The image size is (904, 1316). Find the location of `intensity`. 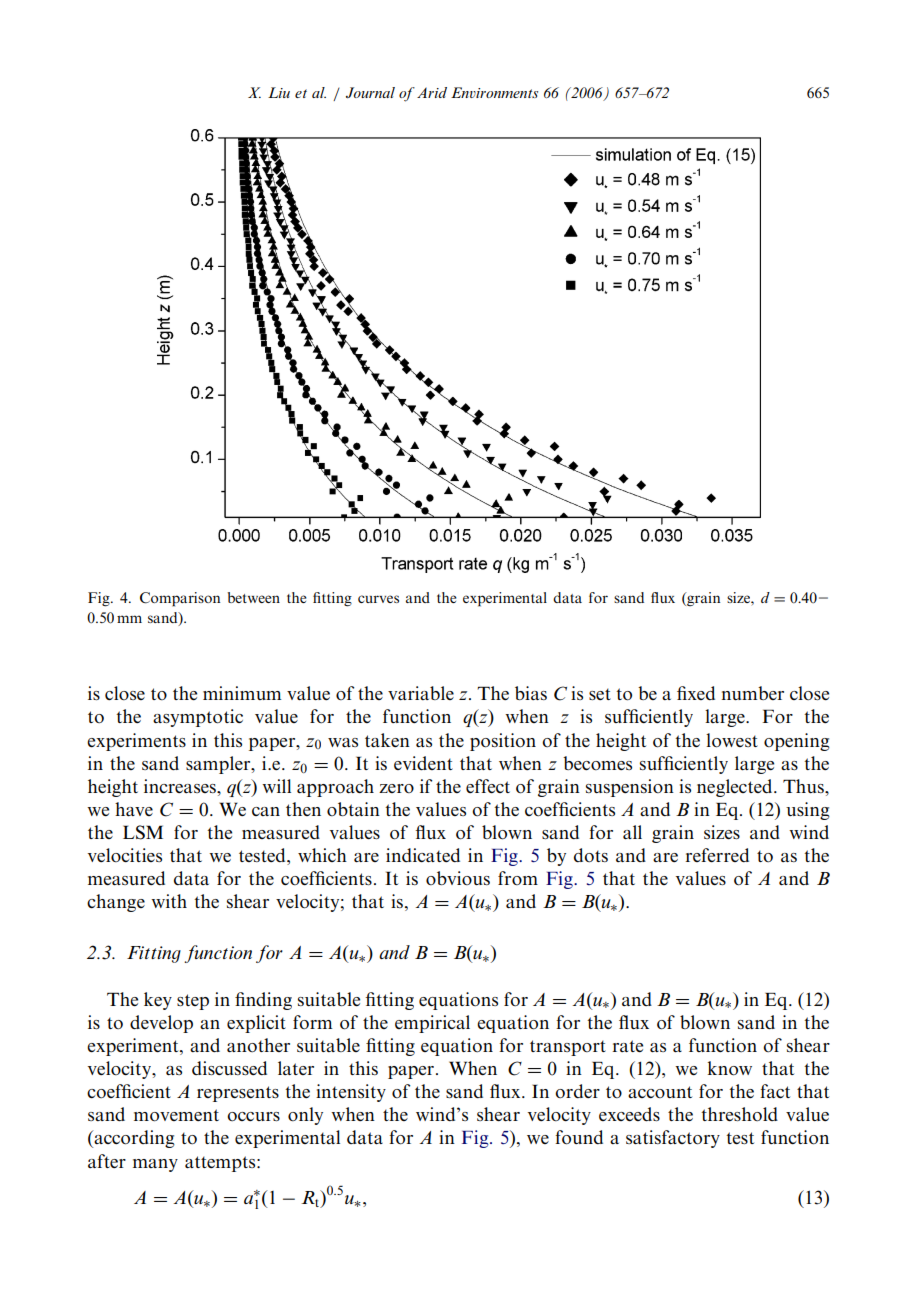

intensity is located at coordinates (351, 1093).
